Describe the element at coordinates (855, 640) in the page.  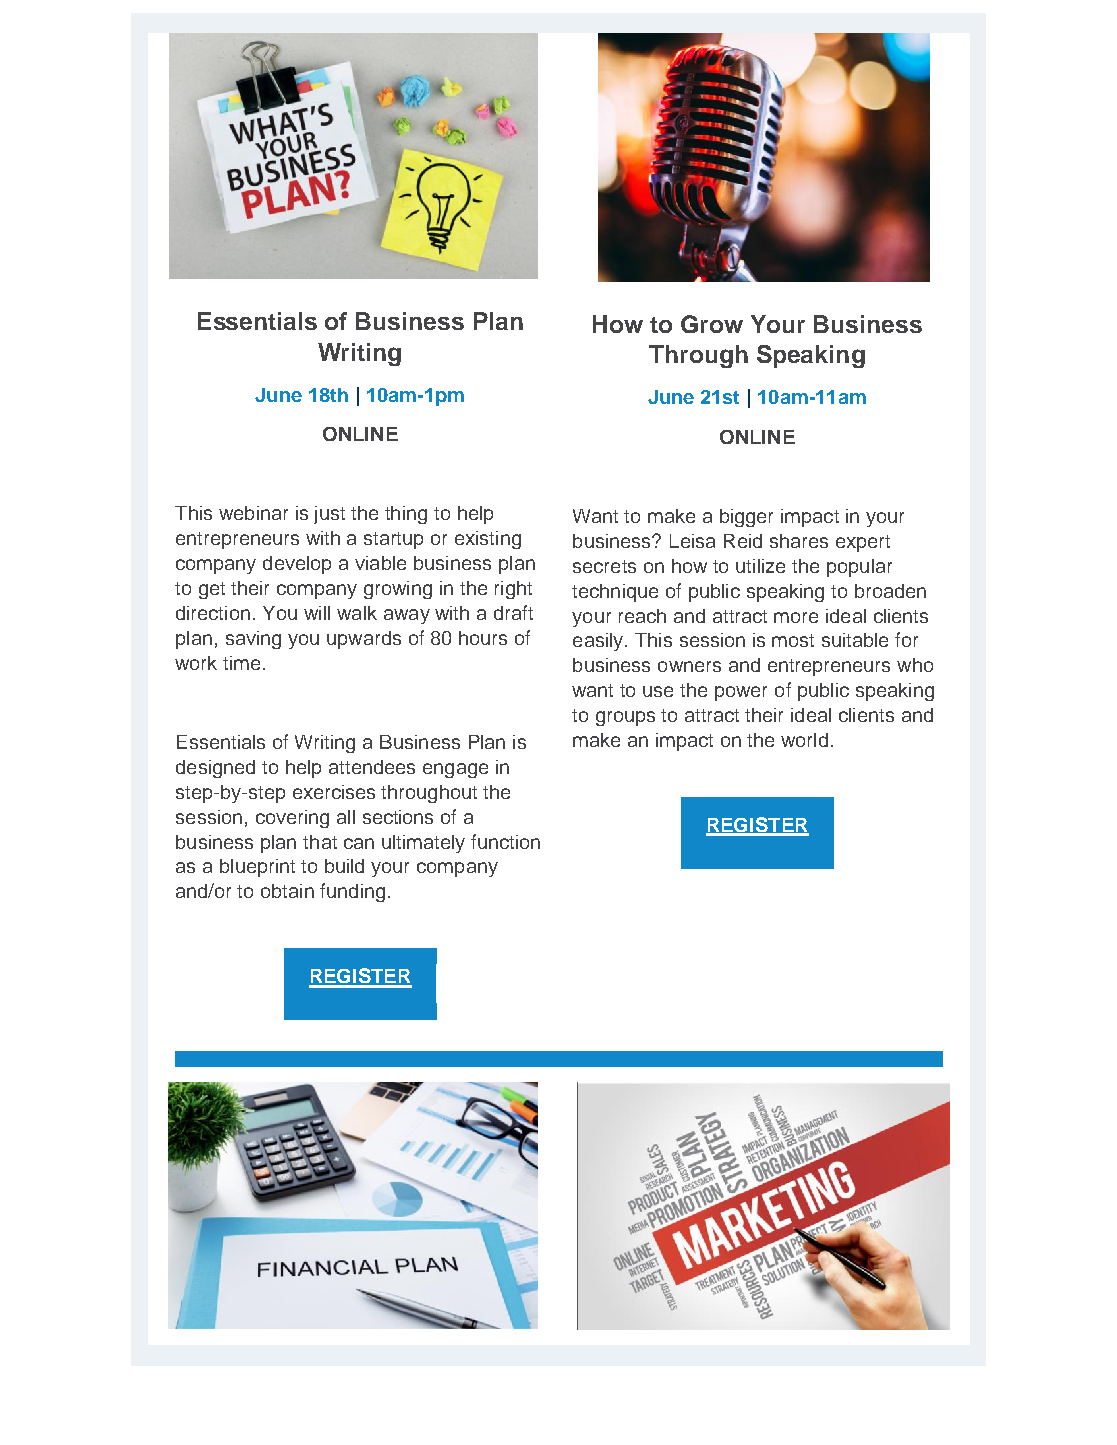
I see `suitable` at that location.
